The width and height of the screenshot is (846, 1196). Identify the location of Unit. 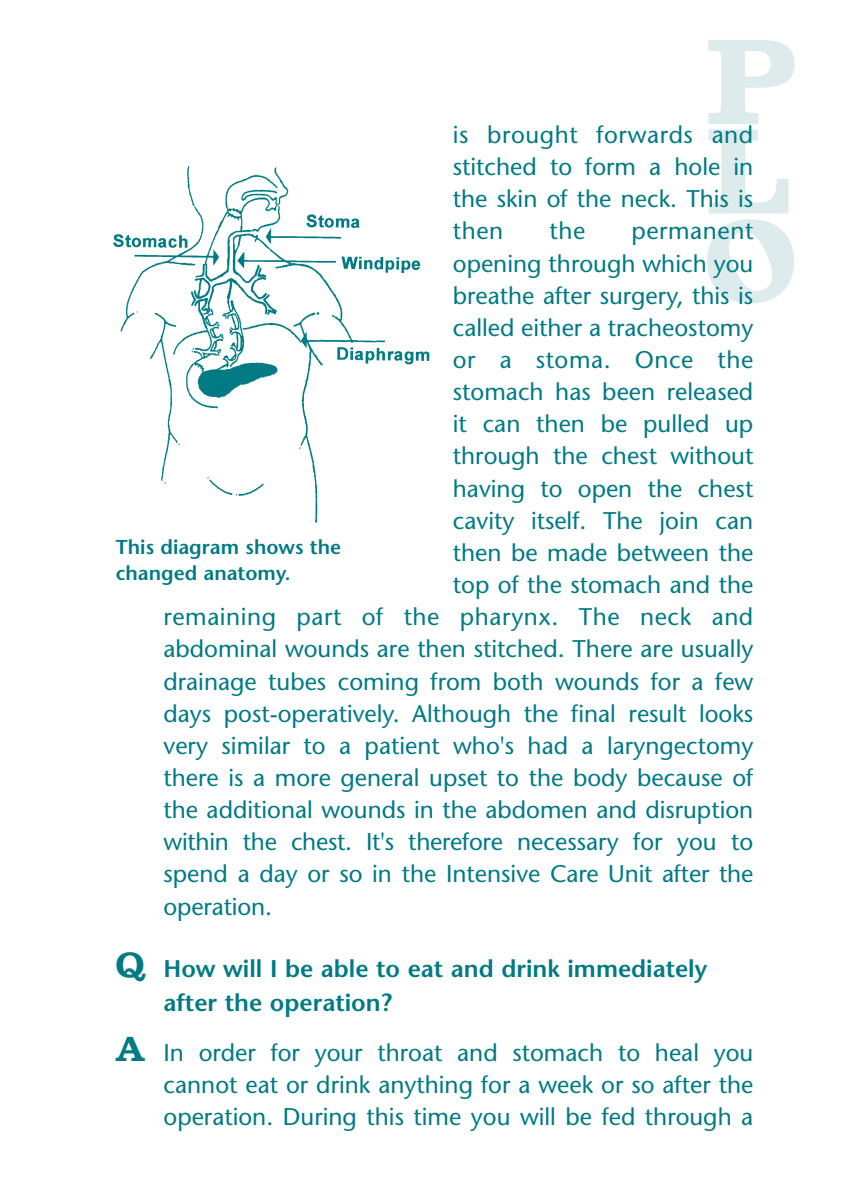
(630, 874).
